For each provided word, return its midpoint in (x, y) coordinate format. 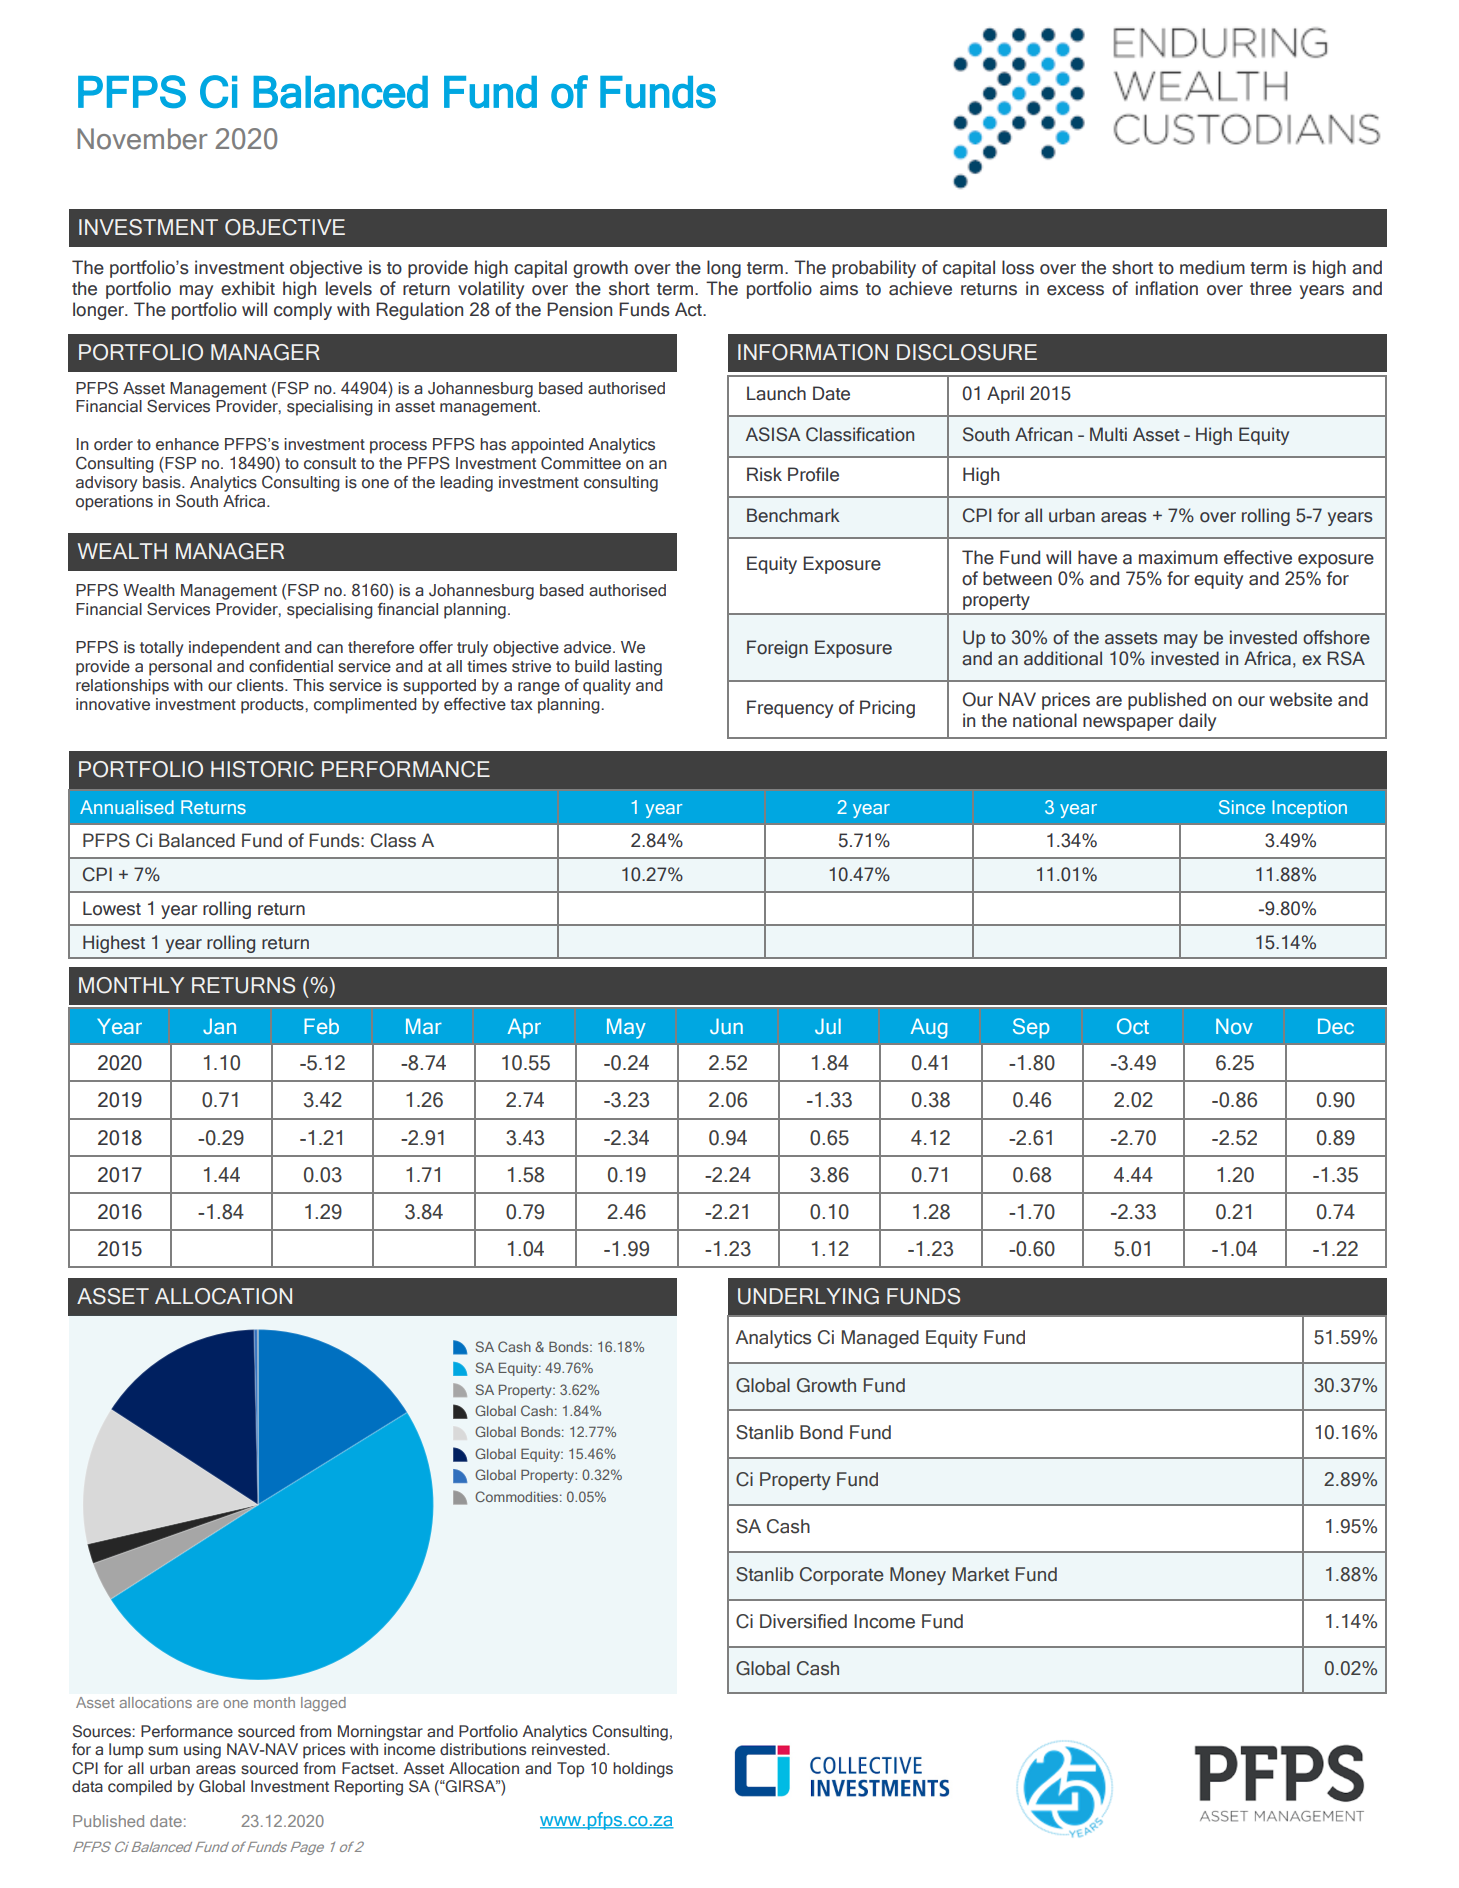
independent (234, 649)
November (142, 139)
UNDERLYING (808, 1296)
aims (839, 288)
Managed (880, 1339)
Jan (219, 1026)
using (202, 1751)
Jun (726, 1026)
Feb (321, 1026)
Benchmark (793, 515)
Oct (1133, 1026)
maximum (1178, 557)
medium (1212, 267)
